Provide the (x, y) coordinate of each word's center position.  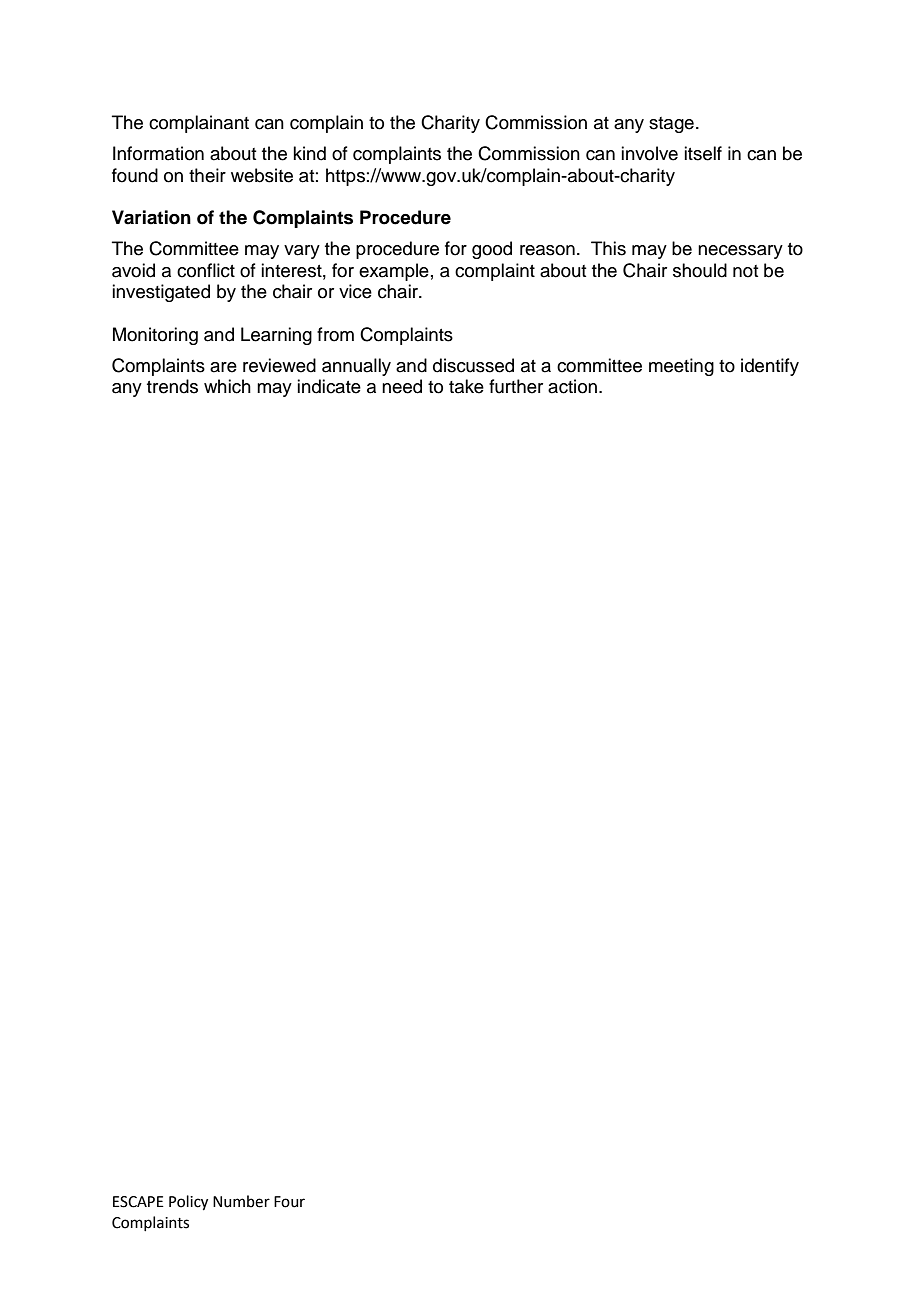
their (207, 175)
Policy (188, 1203)
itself (703, 153)
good (492, 250)
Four (289, 1202)
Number (241, 1201)
